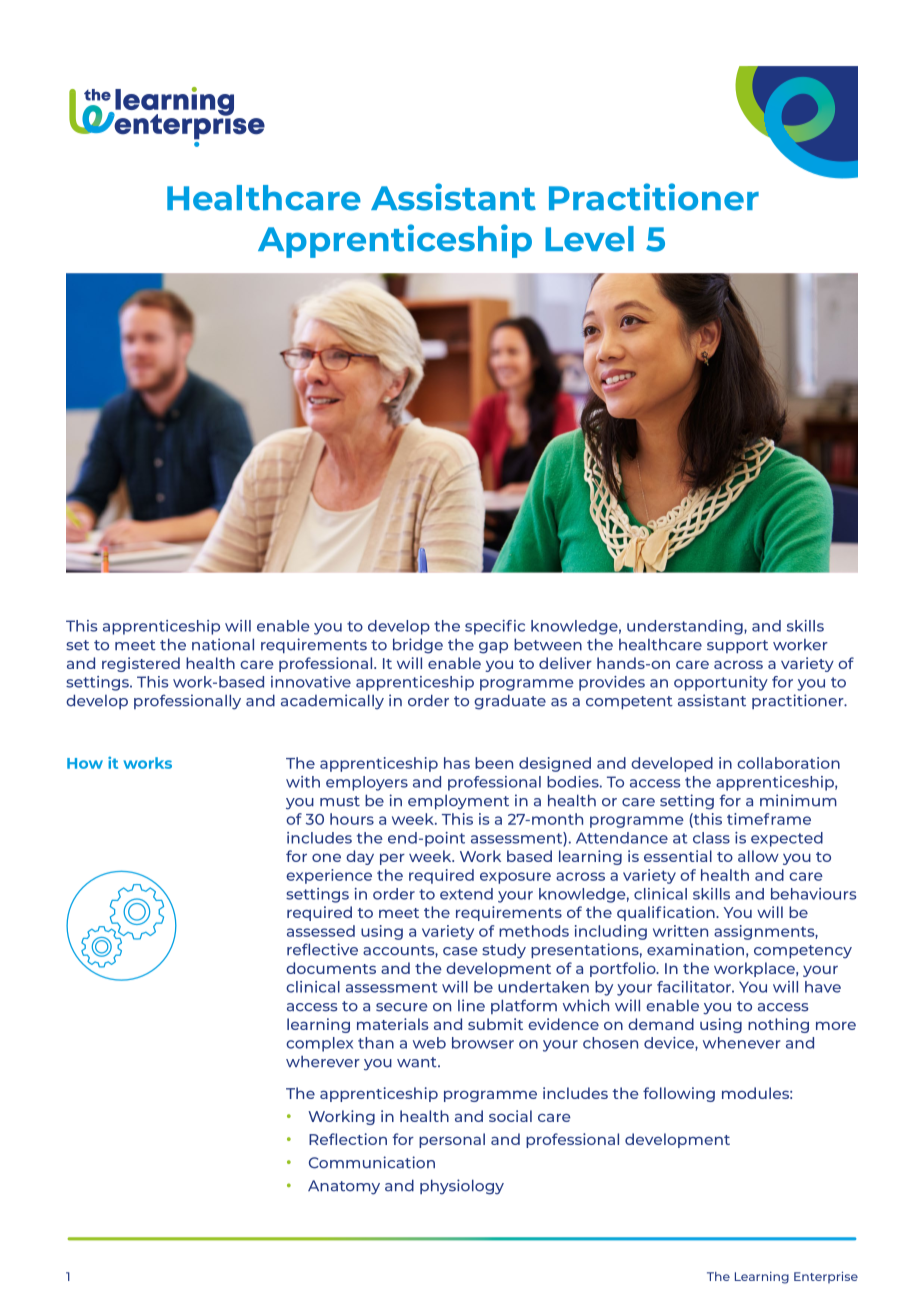  What do you see at coordinates (737, 647) in the page?
I see `support` at bounding box center [737, 647].
